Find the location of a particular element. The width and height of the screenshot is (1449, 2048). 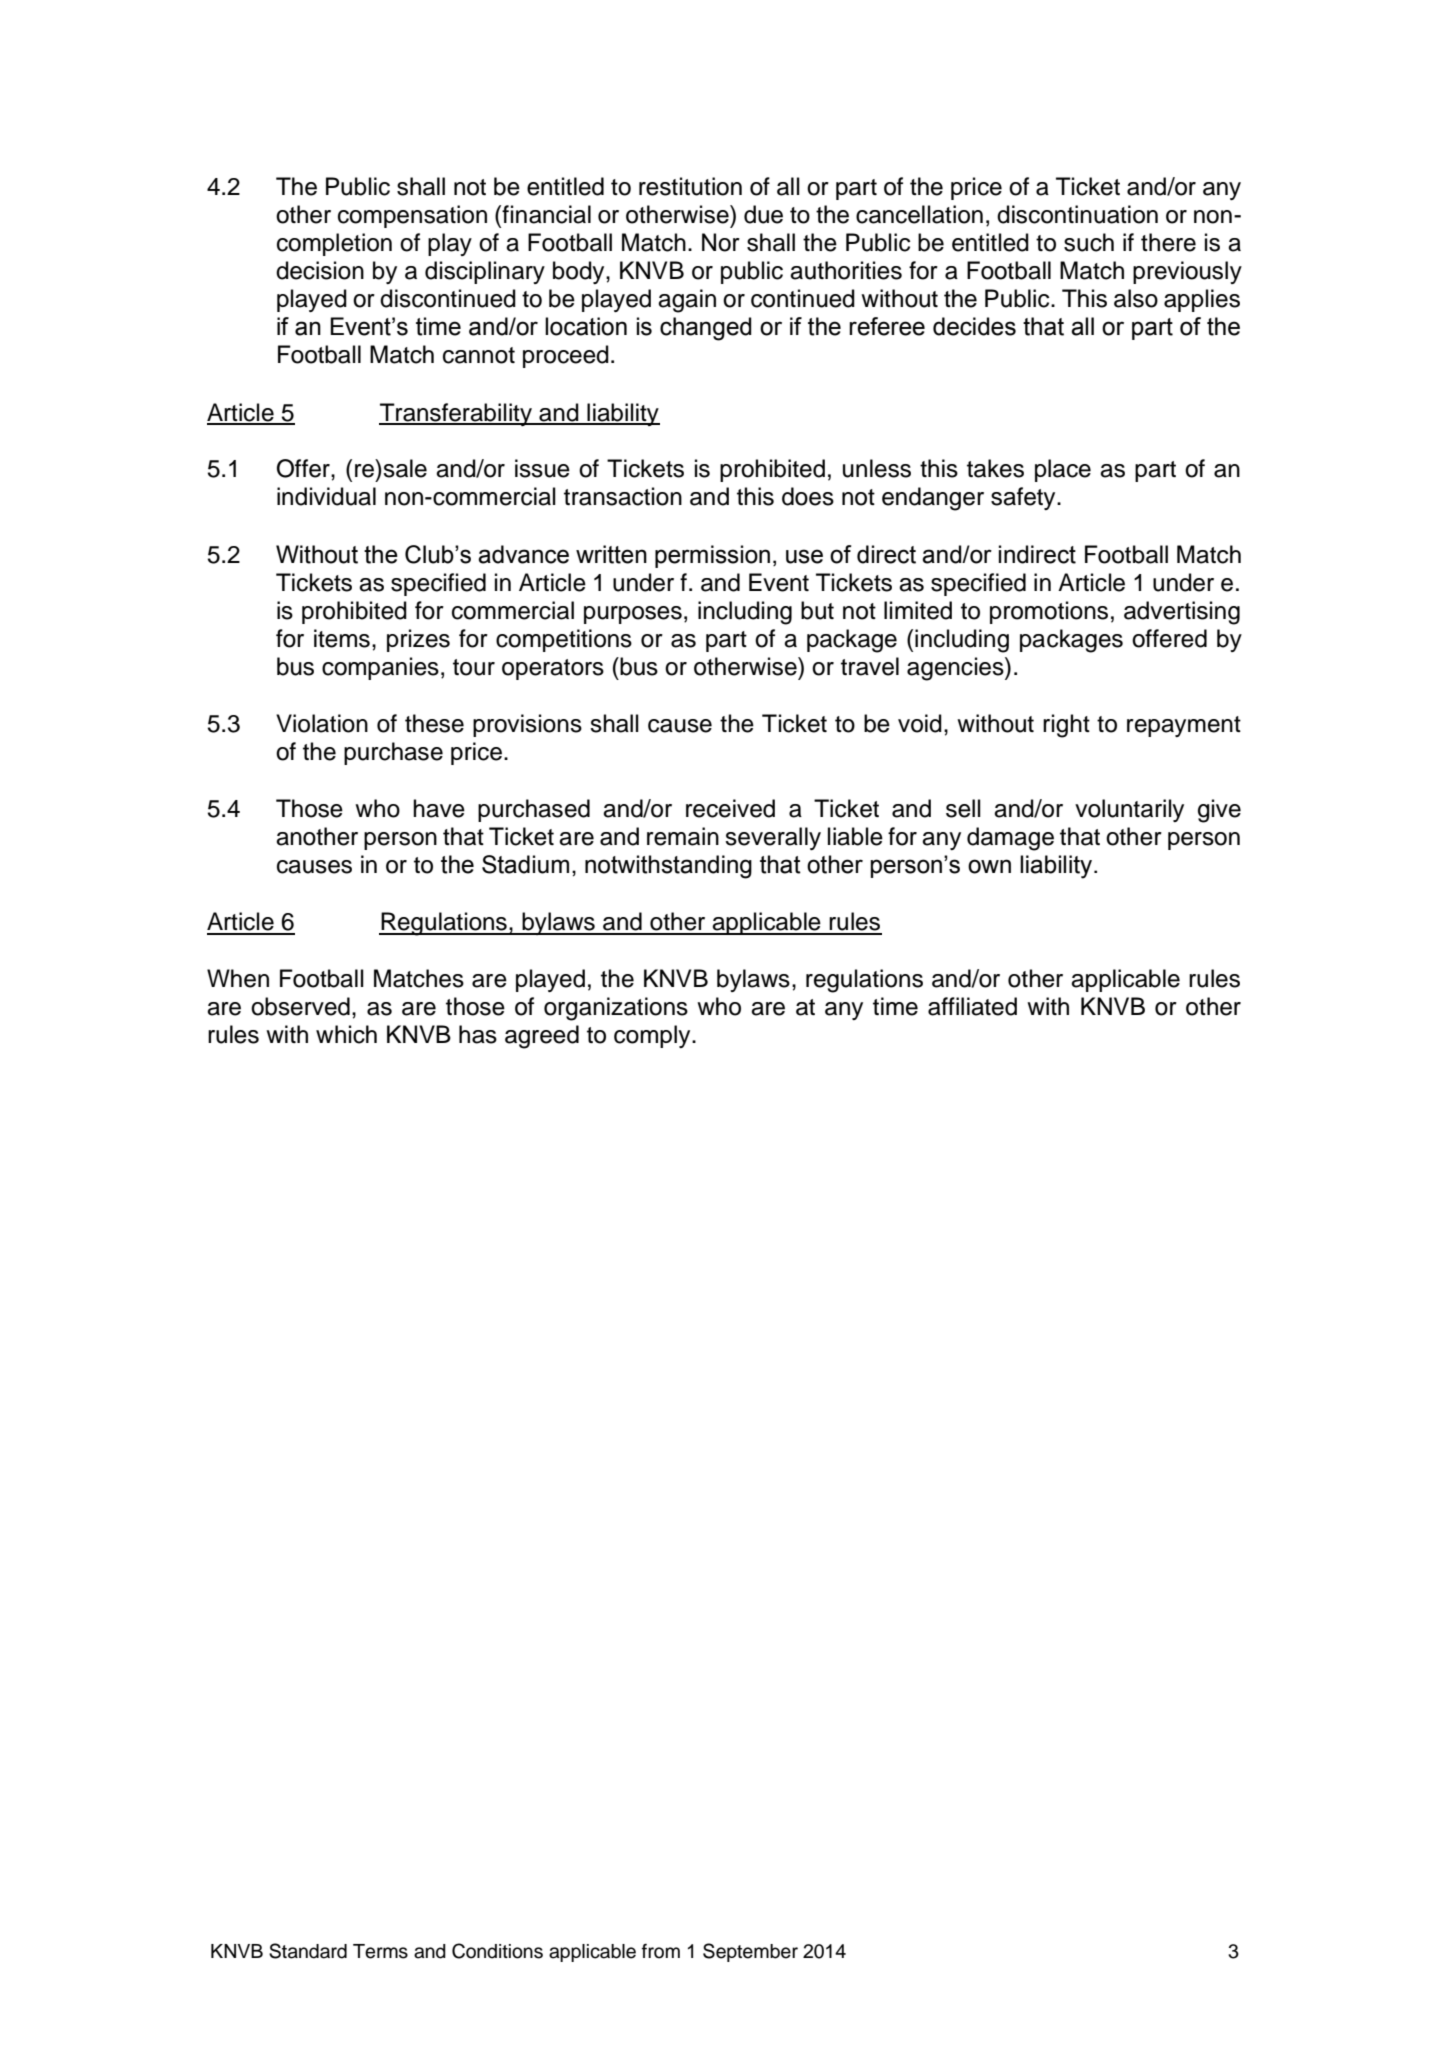

which is located at coordinates (346, 1034).
